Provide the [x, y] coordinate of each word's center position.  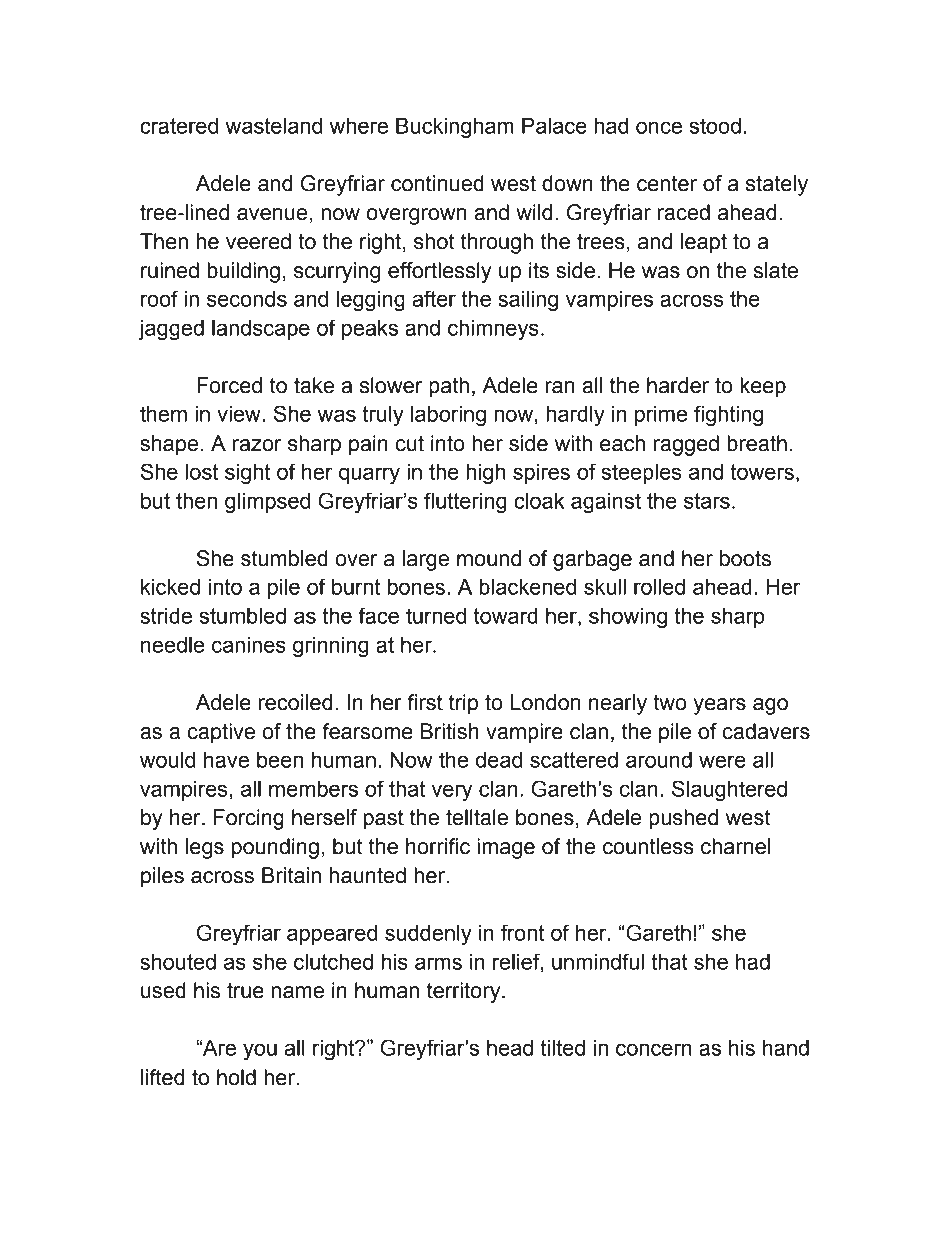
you [260, 1052]
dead [499, 760]
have [226, 760]
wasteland [274, 126]
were [722, 761]
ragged [686, 445]
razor [257, 445]
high [485, 474]
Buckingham [455, 128]
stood [715, 126]
